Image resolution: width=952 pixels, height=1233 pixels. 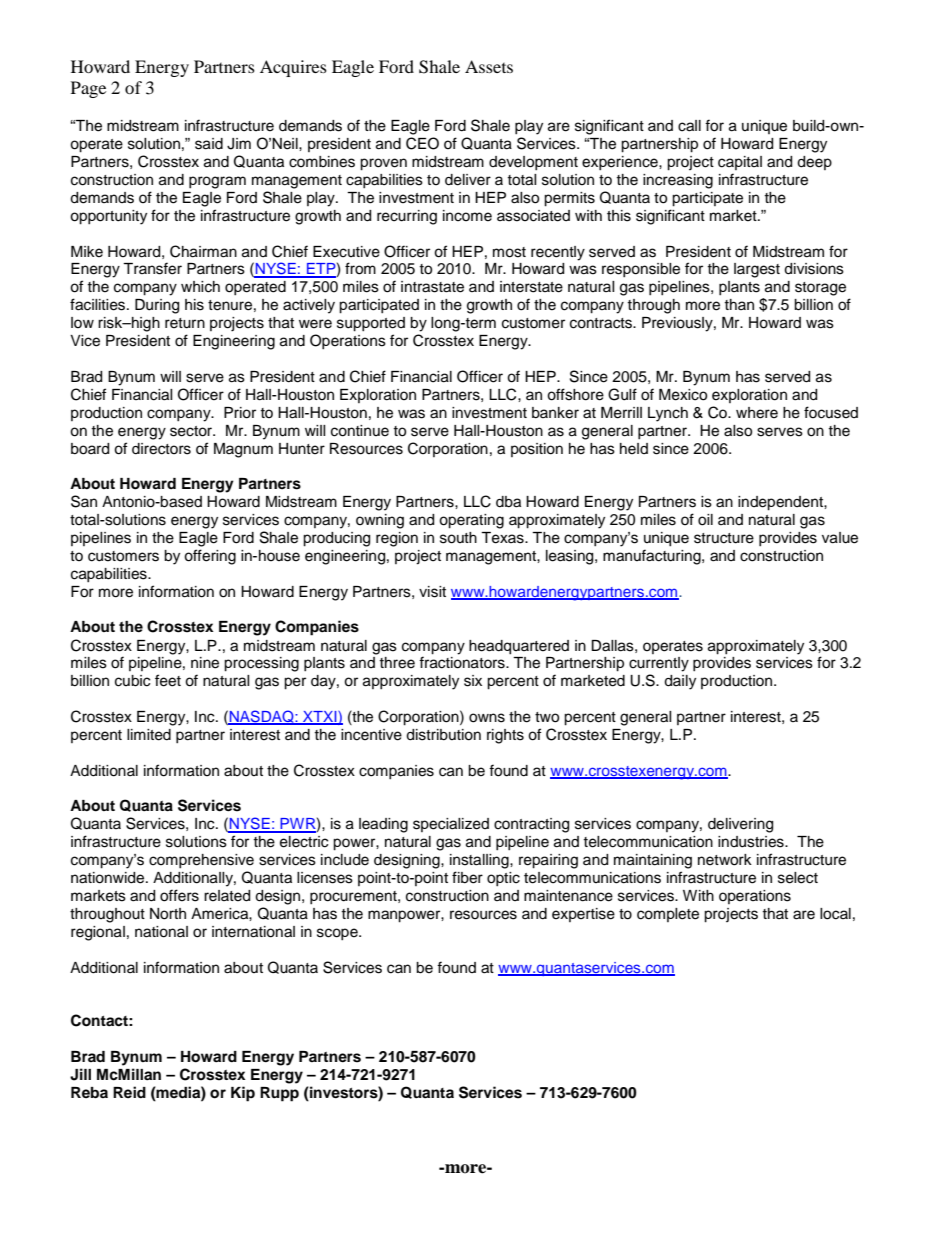 I want to click on offering, so click(x=210, y=557).
